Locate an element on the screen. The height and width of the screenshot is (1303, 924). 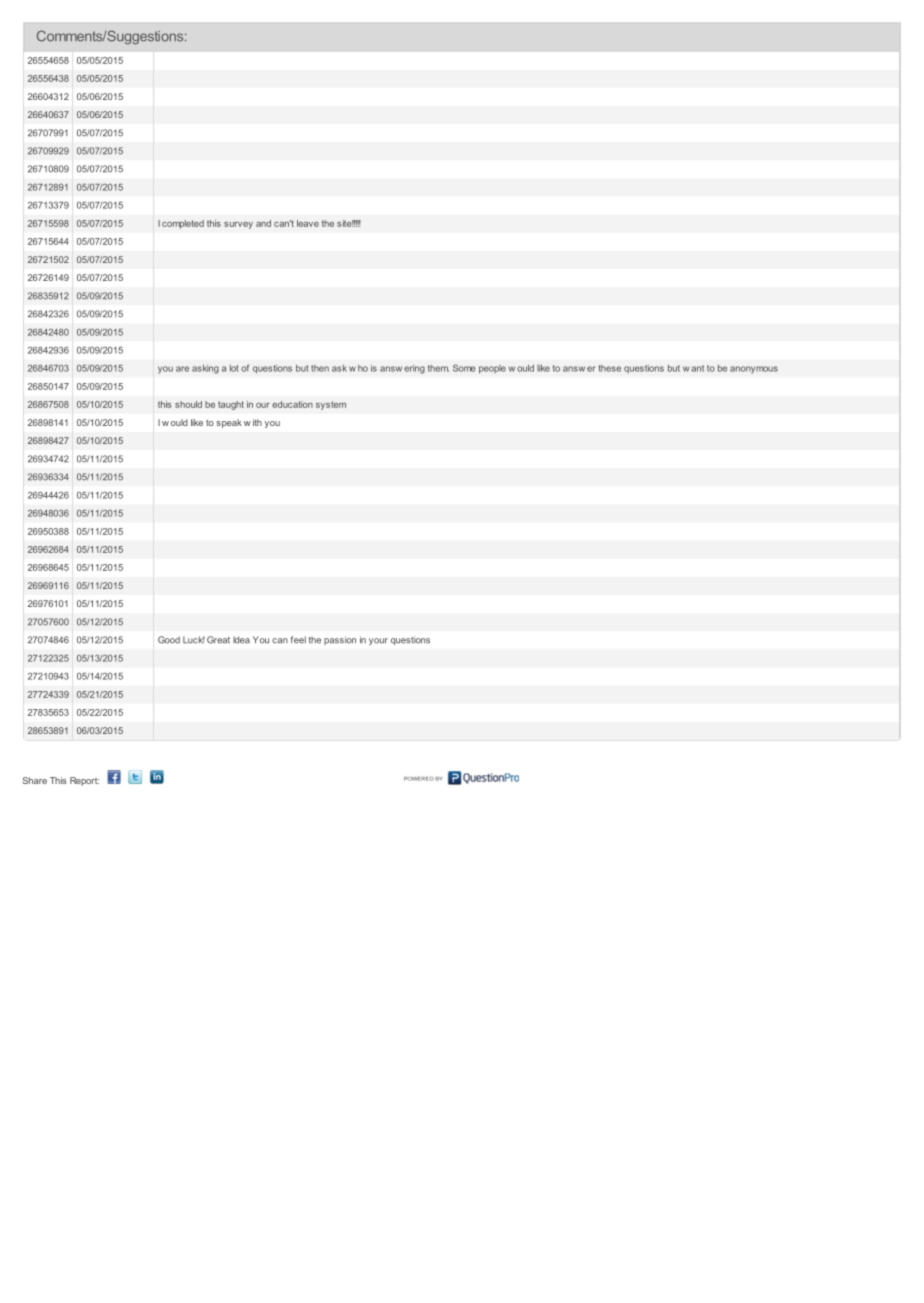
leave is located at coordinates (308, 223).
